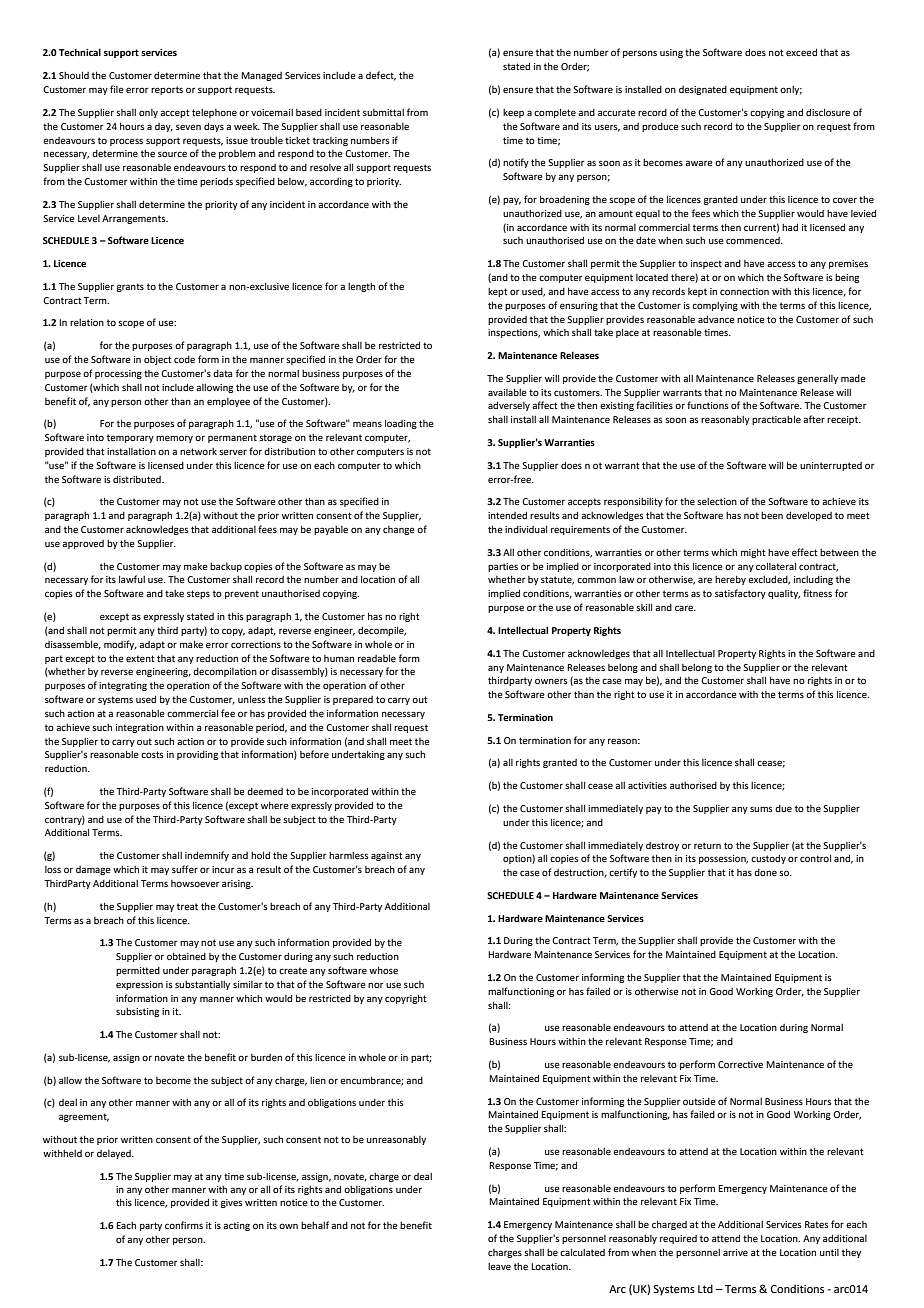  Describe the element at coordinates (377, 658) in the page. I see `readable` at that location.
